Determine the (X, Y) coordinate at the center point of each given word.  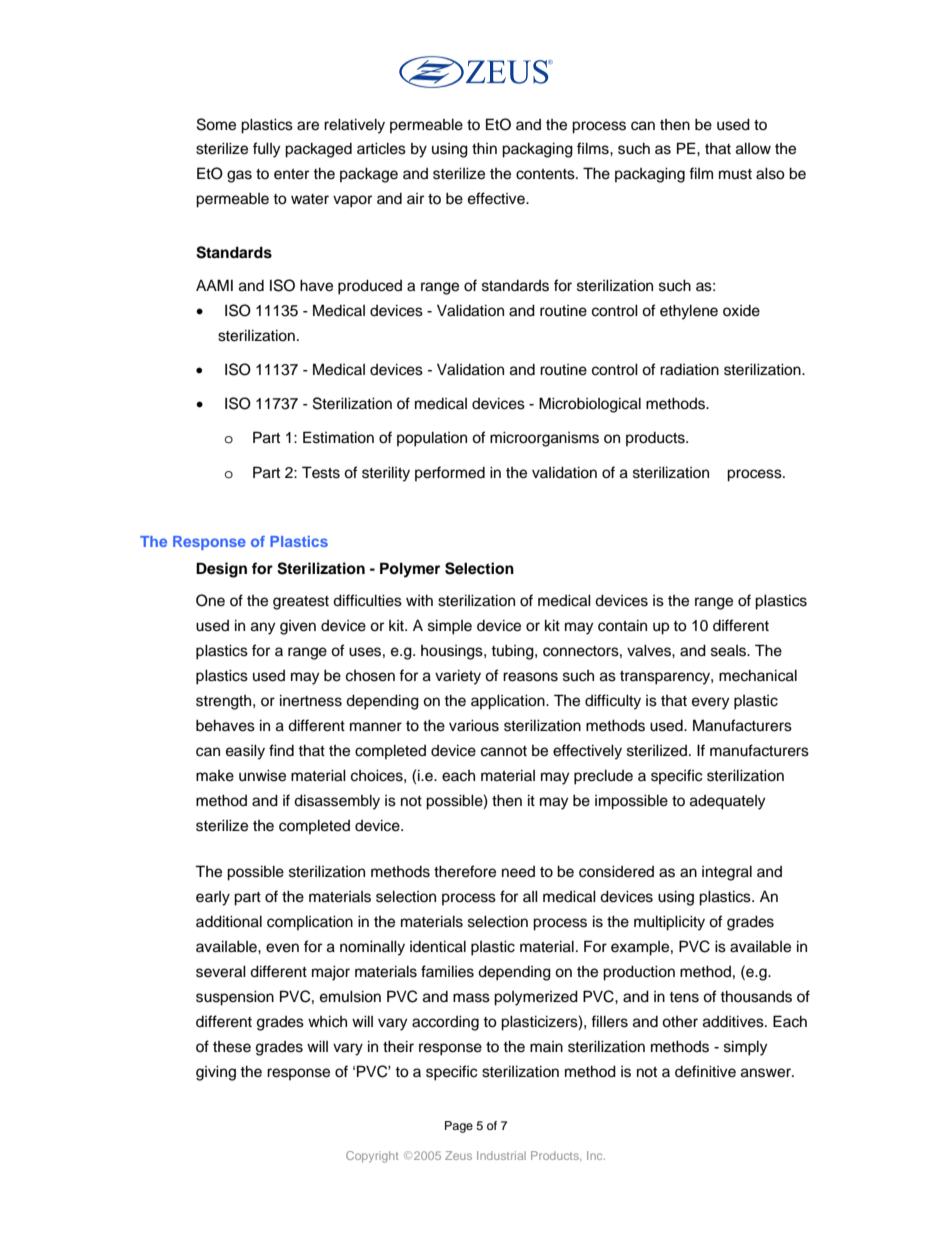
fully (266, 150)
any (263, 628)
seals (730, 651)
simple (450, 627)
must (735, 174)
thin (484, 148)
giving (216, 1073)
